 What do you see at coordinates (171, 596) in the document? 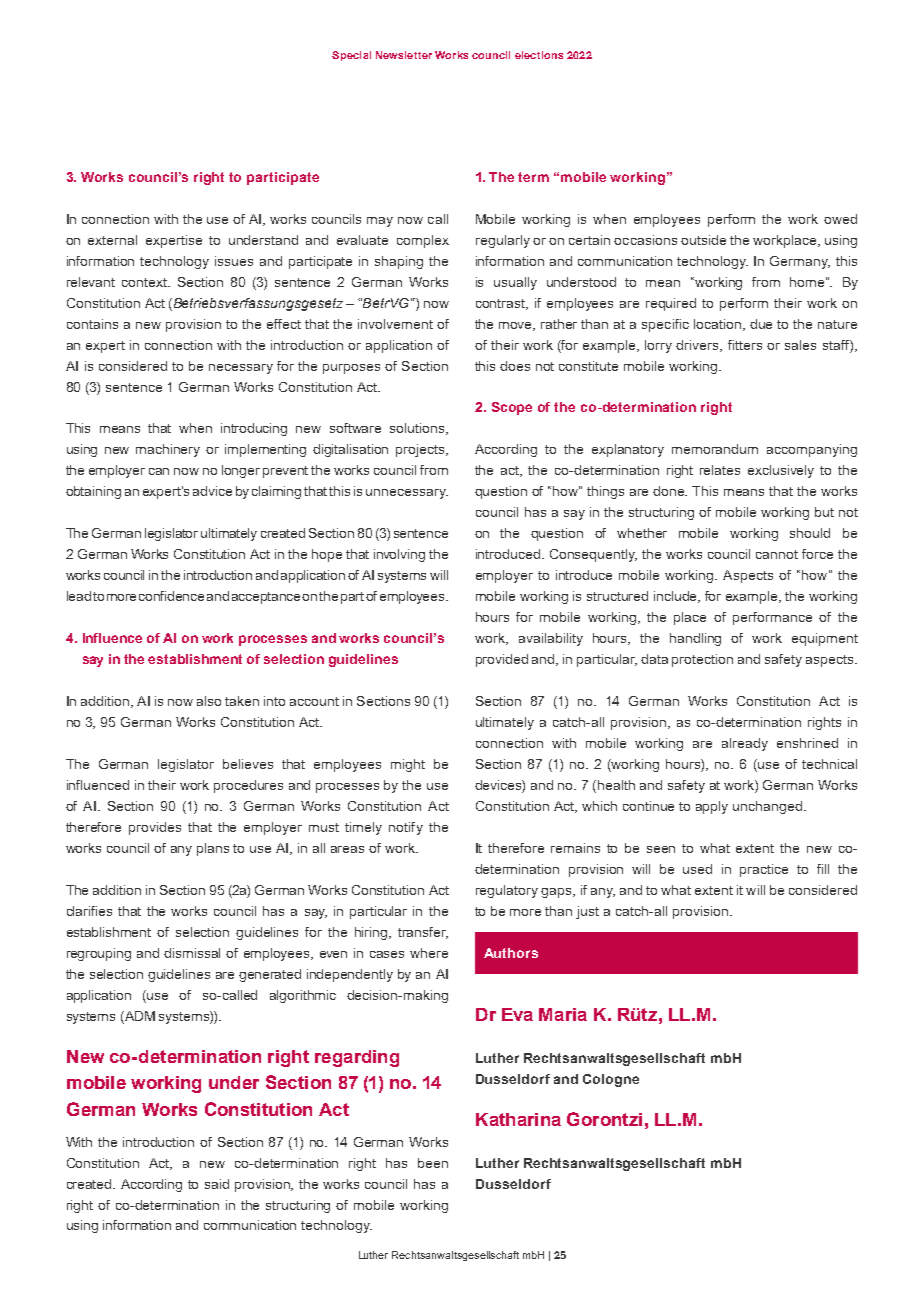
I see `confidence` at bounding box center [171, 596].
